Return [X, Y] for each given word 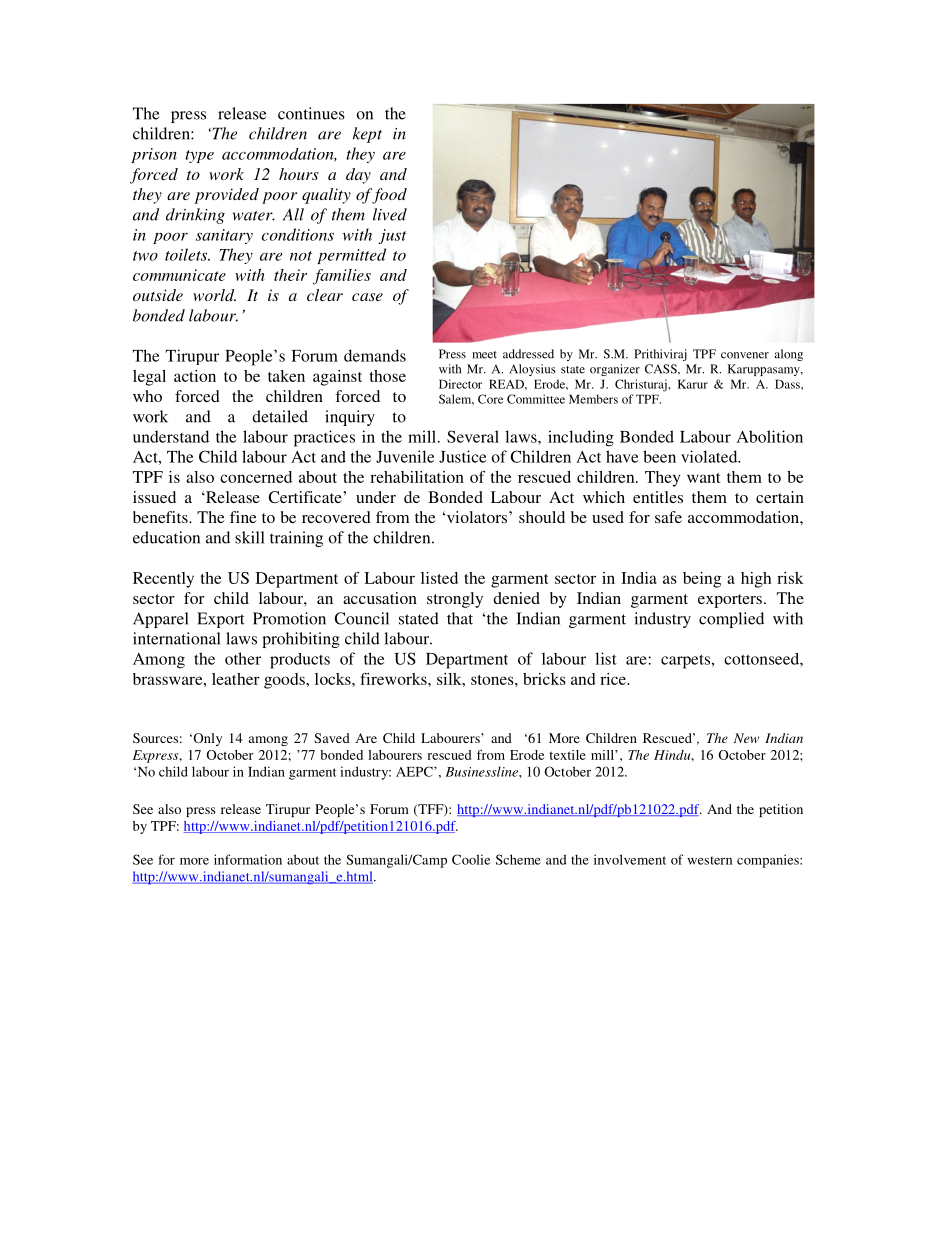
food [389, 196]
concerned [256, 477]
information [248, 859]
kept [367, 135]
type [199, 156]
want [704, 478]
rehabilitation [417, 477]
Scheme [518, 859]
